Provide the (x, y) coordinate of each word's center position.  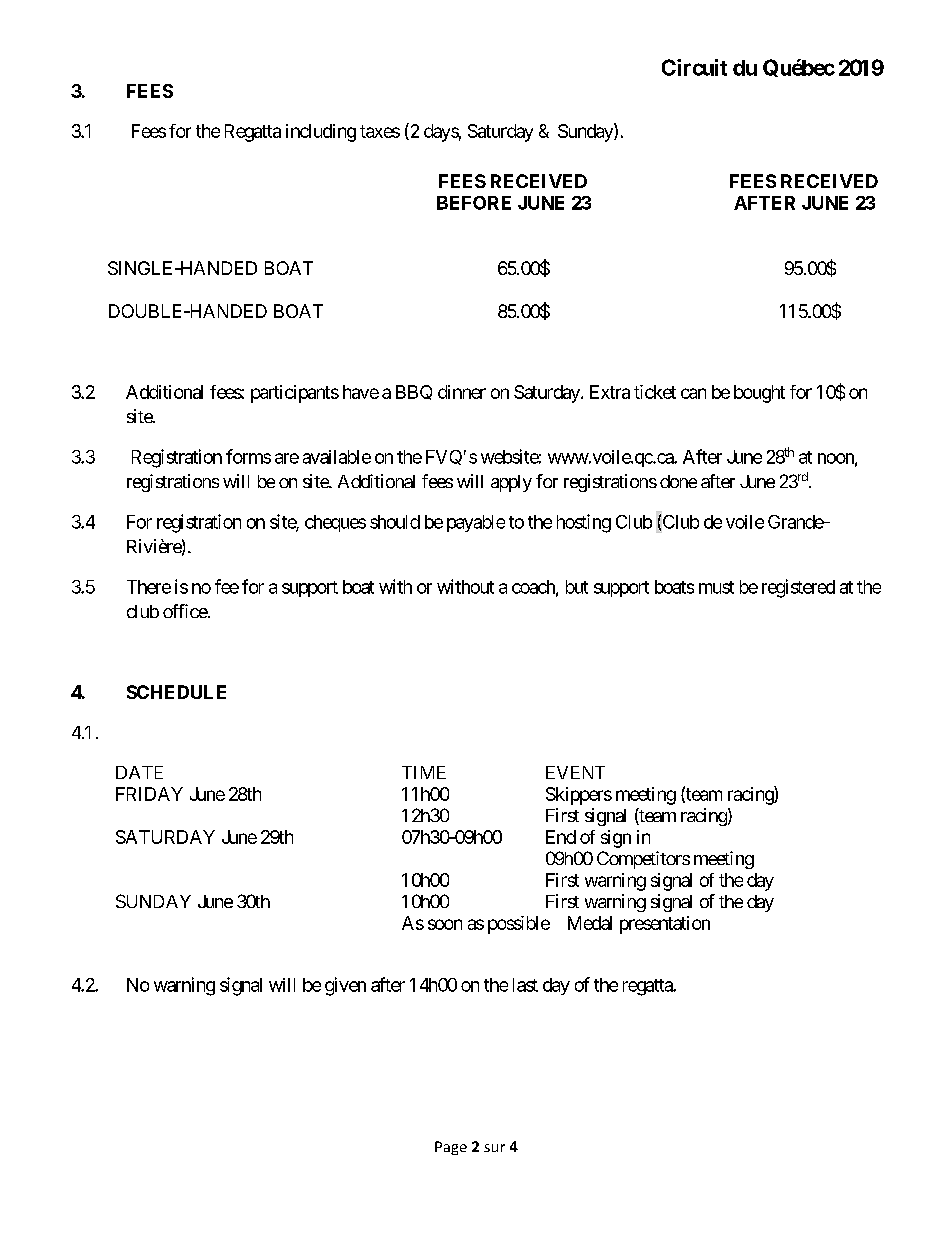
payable (476, 523)
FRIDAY (149, 794)
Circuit (694, 67)
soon (445, 924)
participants (295, 394)
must (716, 587)
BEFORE (474, 203)
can (693, 393)
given (345, 986)
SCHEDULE (176, 692)
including (321, 133)
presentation (665, 925)
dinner (462, 392)
